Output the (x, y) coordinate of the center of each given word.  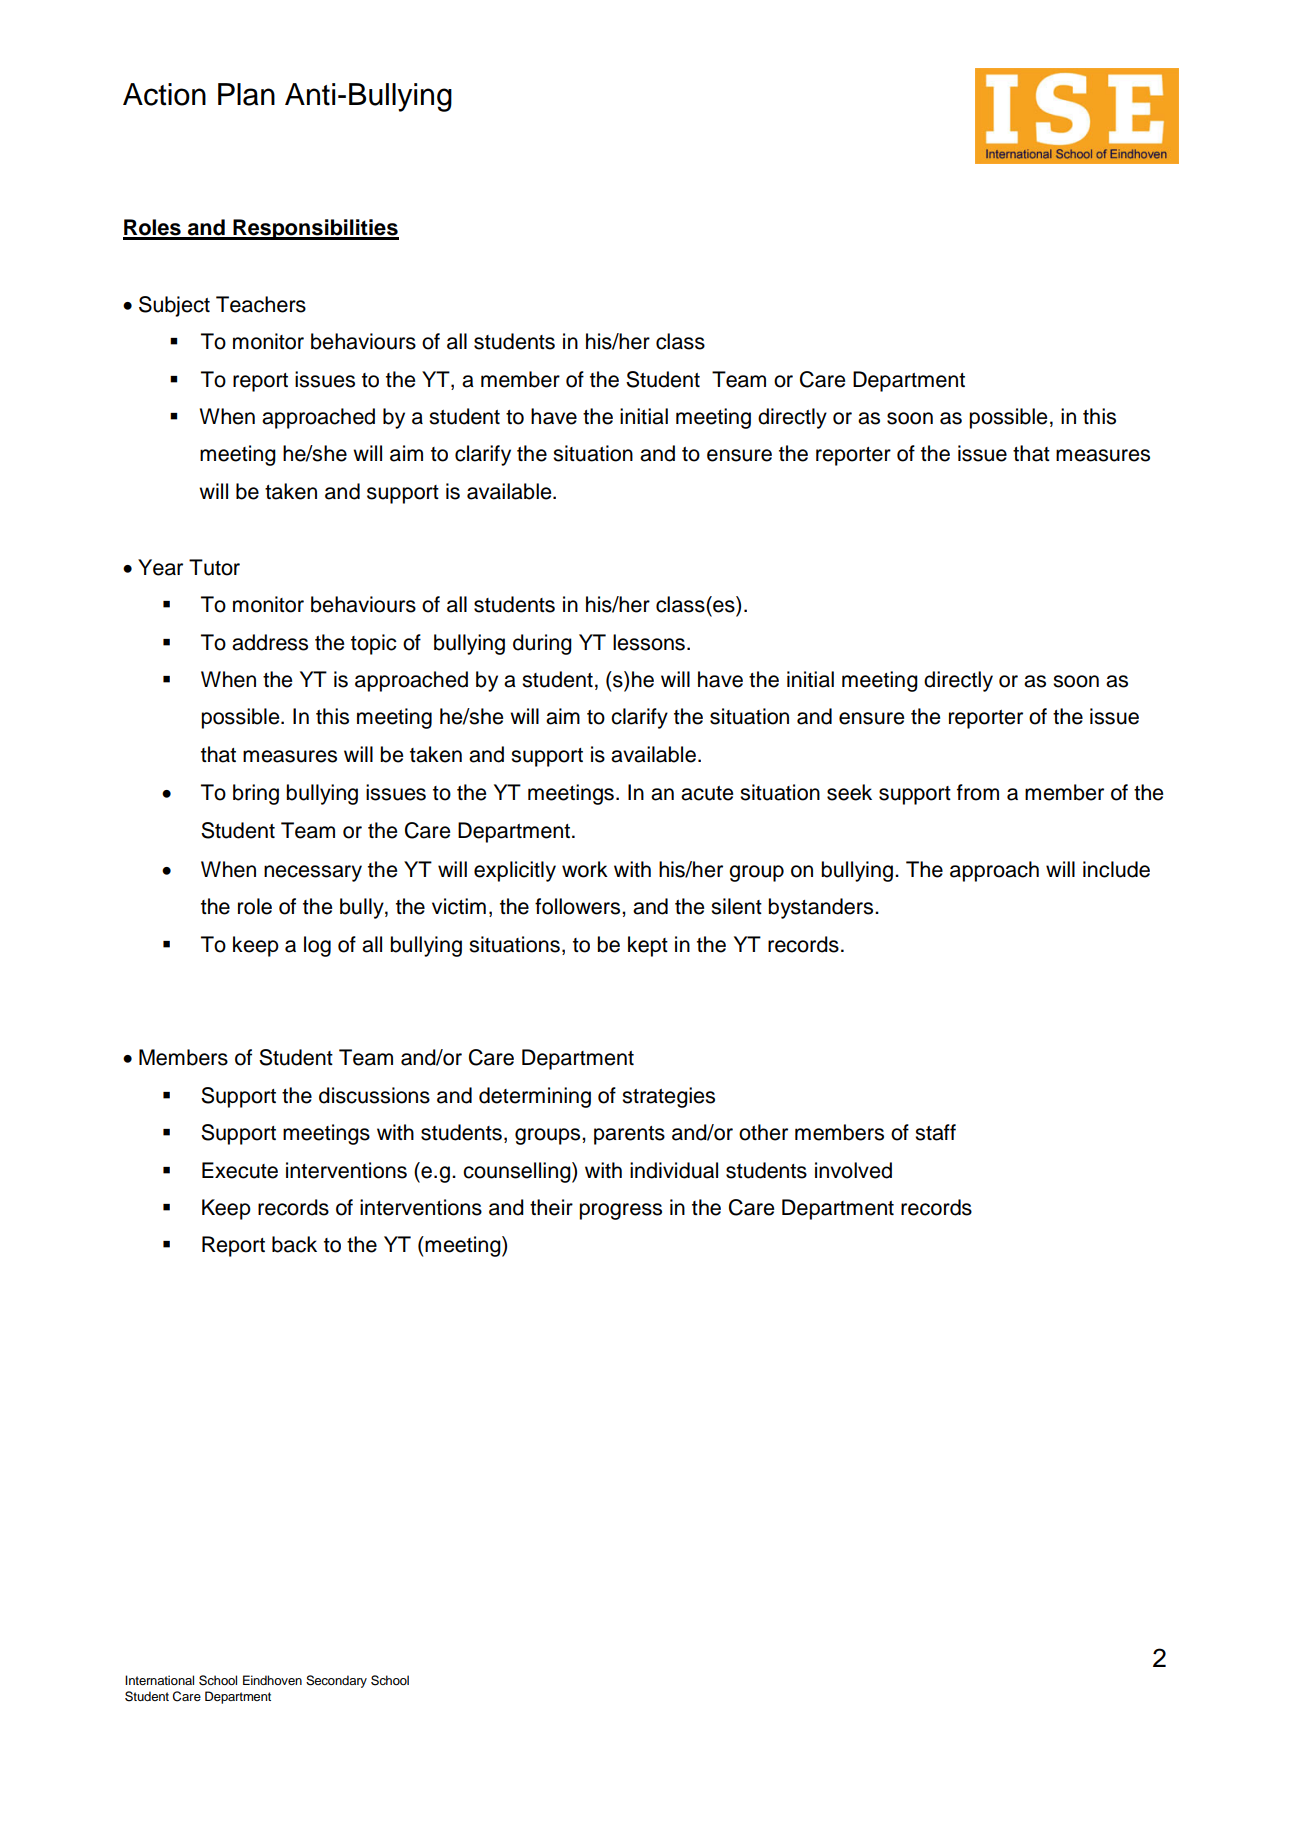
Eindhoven (272, 1680)
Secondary (336, 1681)
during (542, 644)
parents (629, 1135)
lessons (649, 642)
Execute (240, 1170)
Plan (246, 94)
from (978, 792)
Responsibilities (315, 229)
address (270, 642)
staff (935, 1132)
